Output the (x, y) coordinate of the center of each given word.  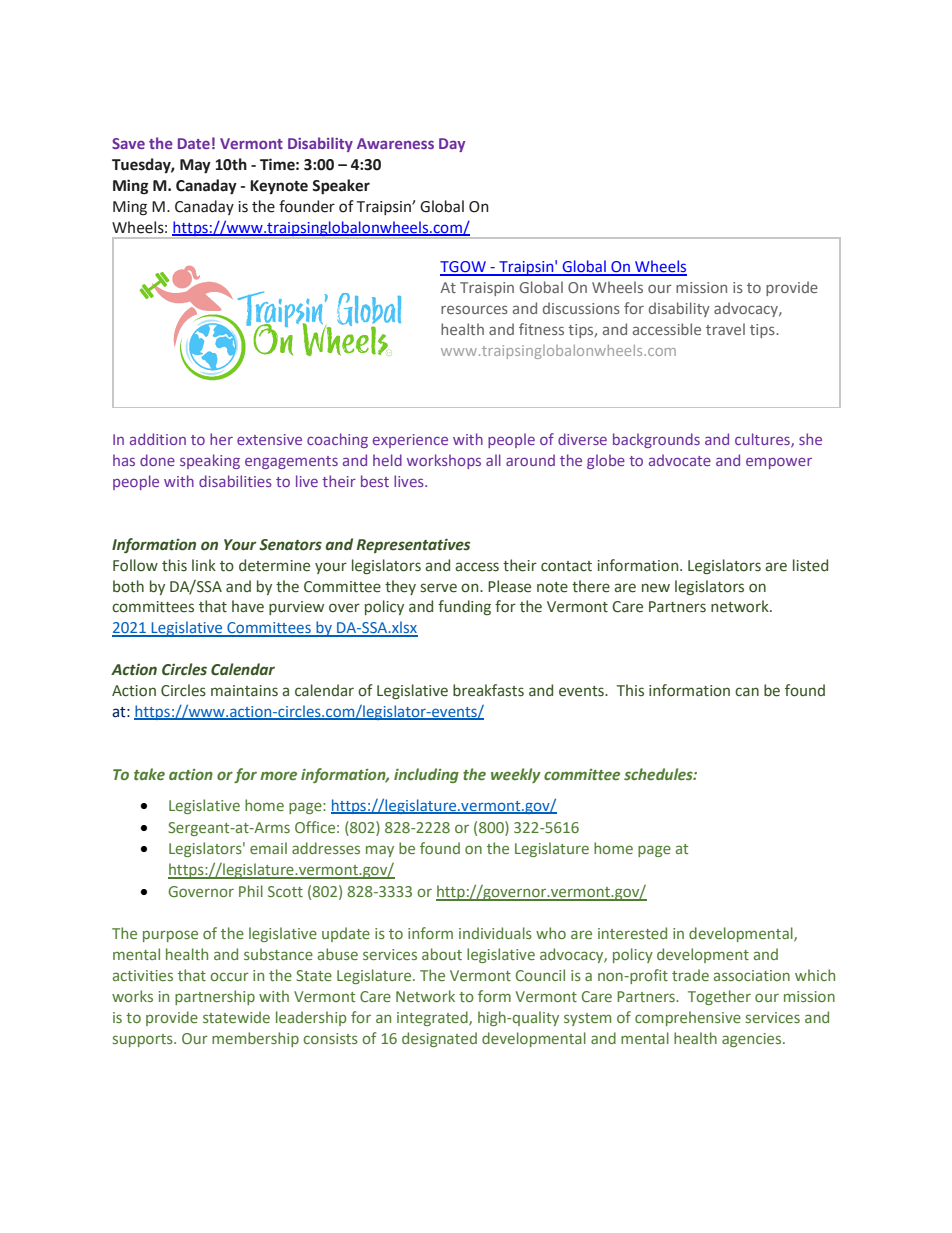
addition (158, 439)
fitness (541, 329)
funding (464, 607)
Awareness (395, 143)
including (426, 775)
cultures (763, 440)
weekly (516, 775)
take (149, 774)
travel (725, 329)
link (204, 565)
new (656, 588)
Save (128, 143)
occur (229, 976)
